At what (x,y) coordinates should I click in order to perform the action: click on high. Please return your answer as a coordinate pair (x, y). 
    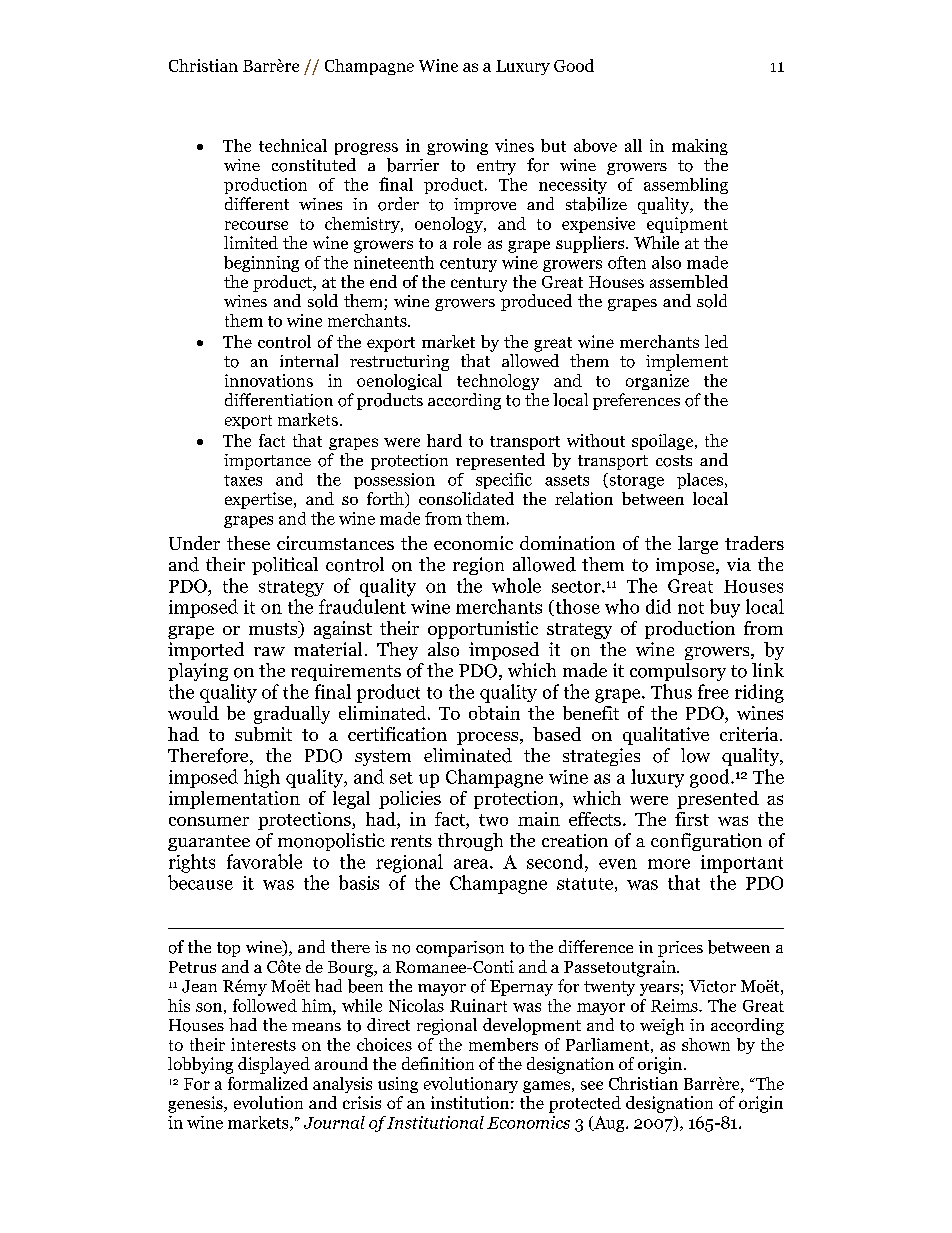
    Looking at the image, I should click on (262, 778).
